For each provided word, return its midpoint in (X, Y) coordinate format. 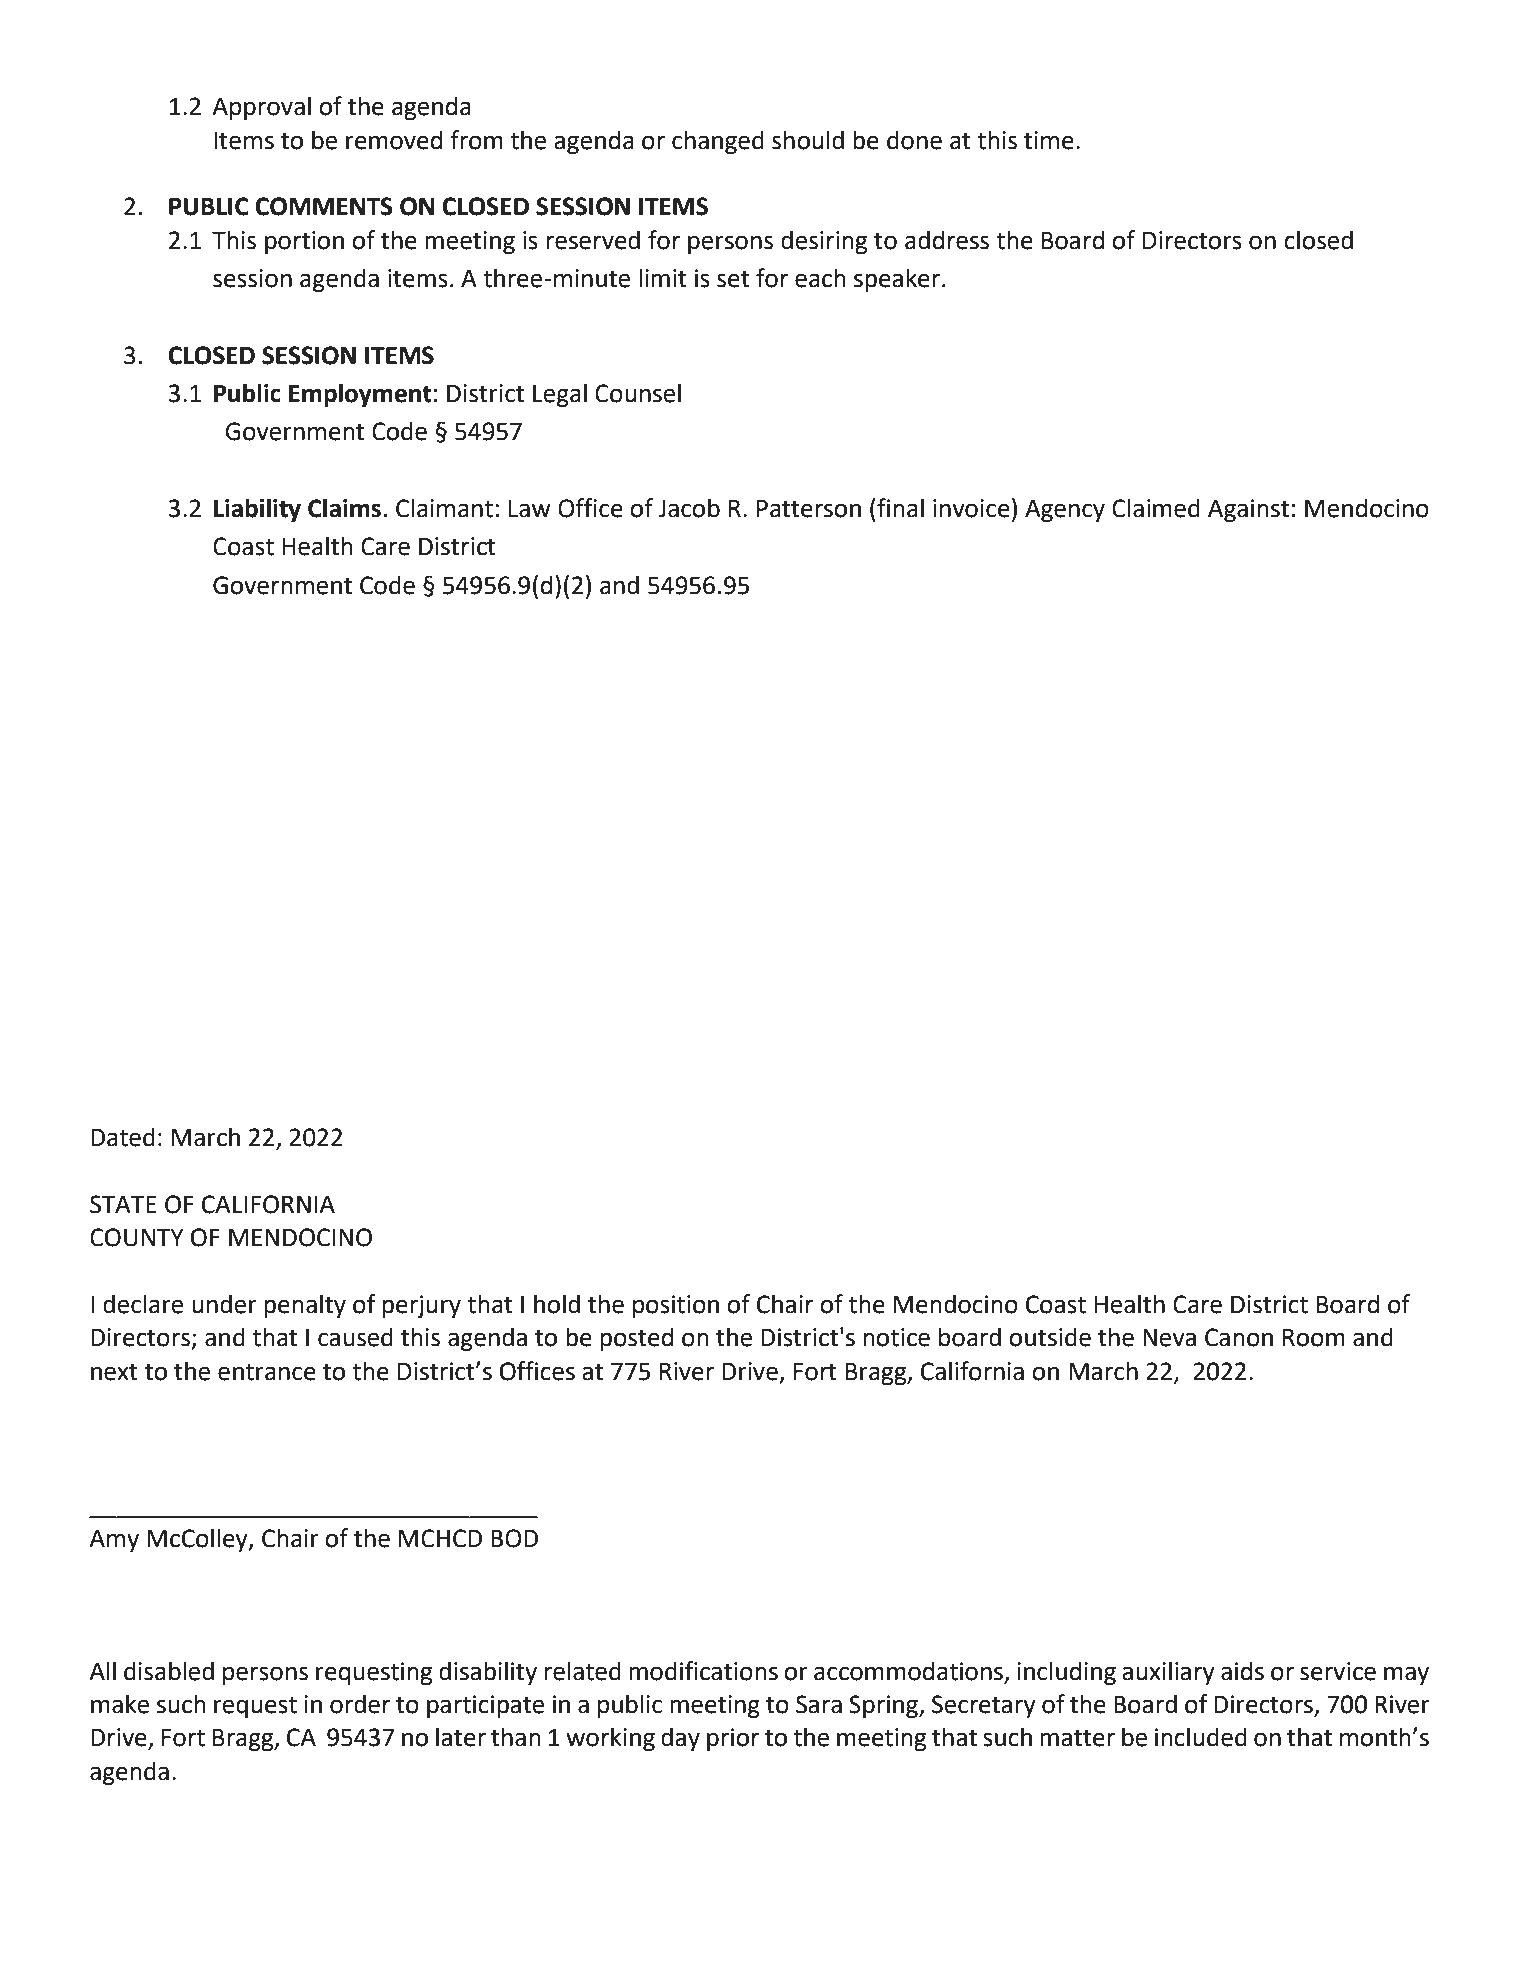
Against (1248, 510)
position (676, 1306)
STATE (123, 1204)
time (1049, 140)
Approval (261, 108)
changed (718, 142)
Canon (1239, 1337)
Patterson (809, 509)
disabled (169, 1671)
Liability (257, 510)
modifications (703, 1671)
